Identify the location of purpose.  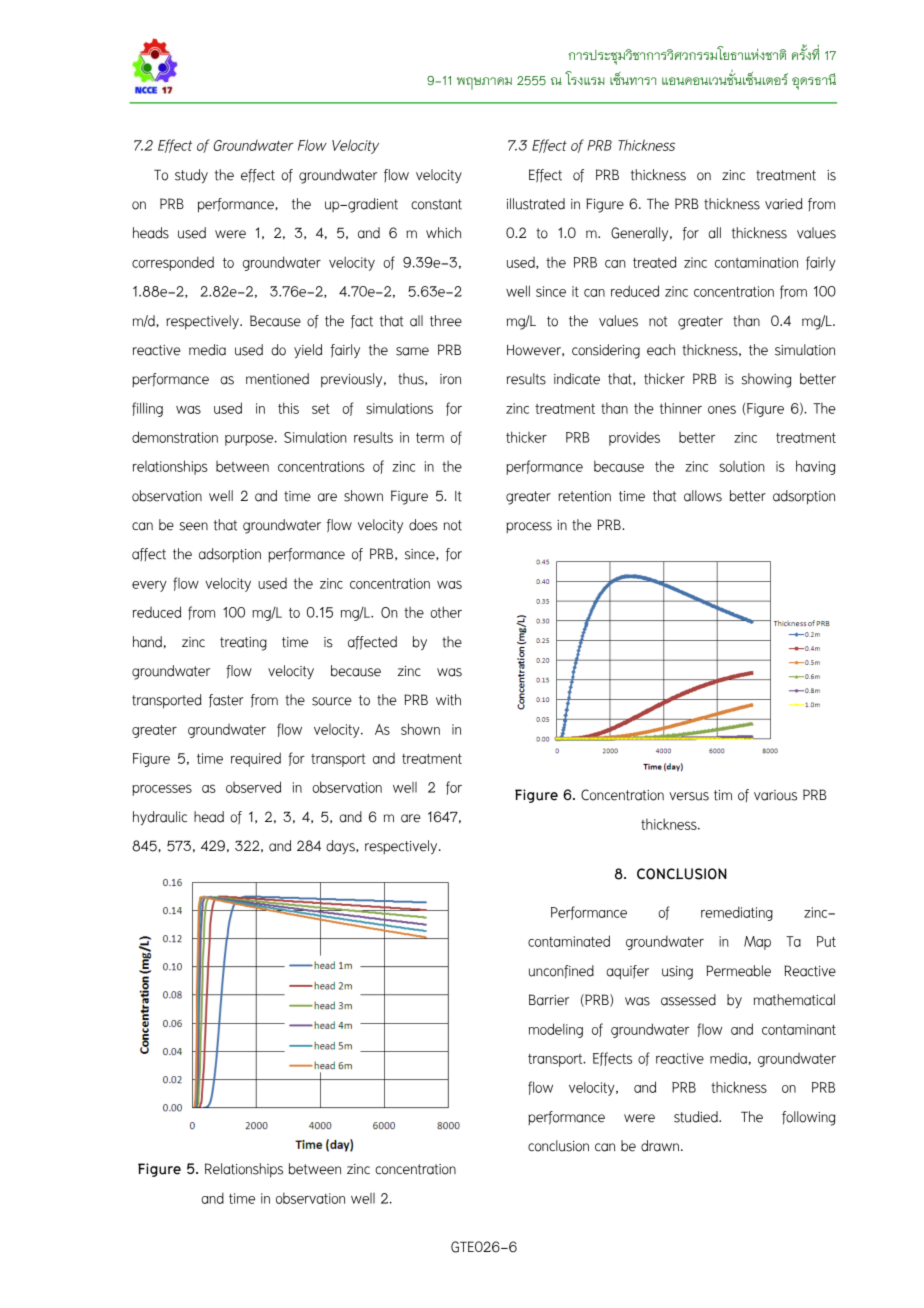
(250, 440).
